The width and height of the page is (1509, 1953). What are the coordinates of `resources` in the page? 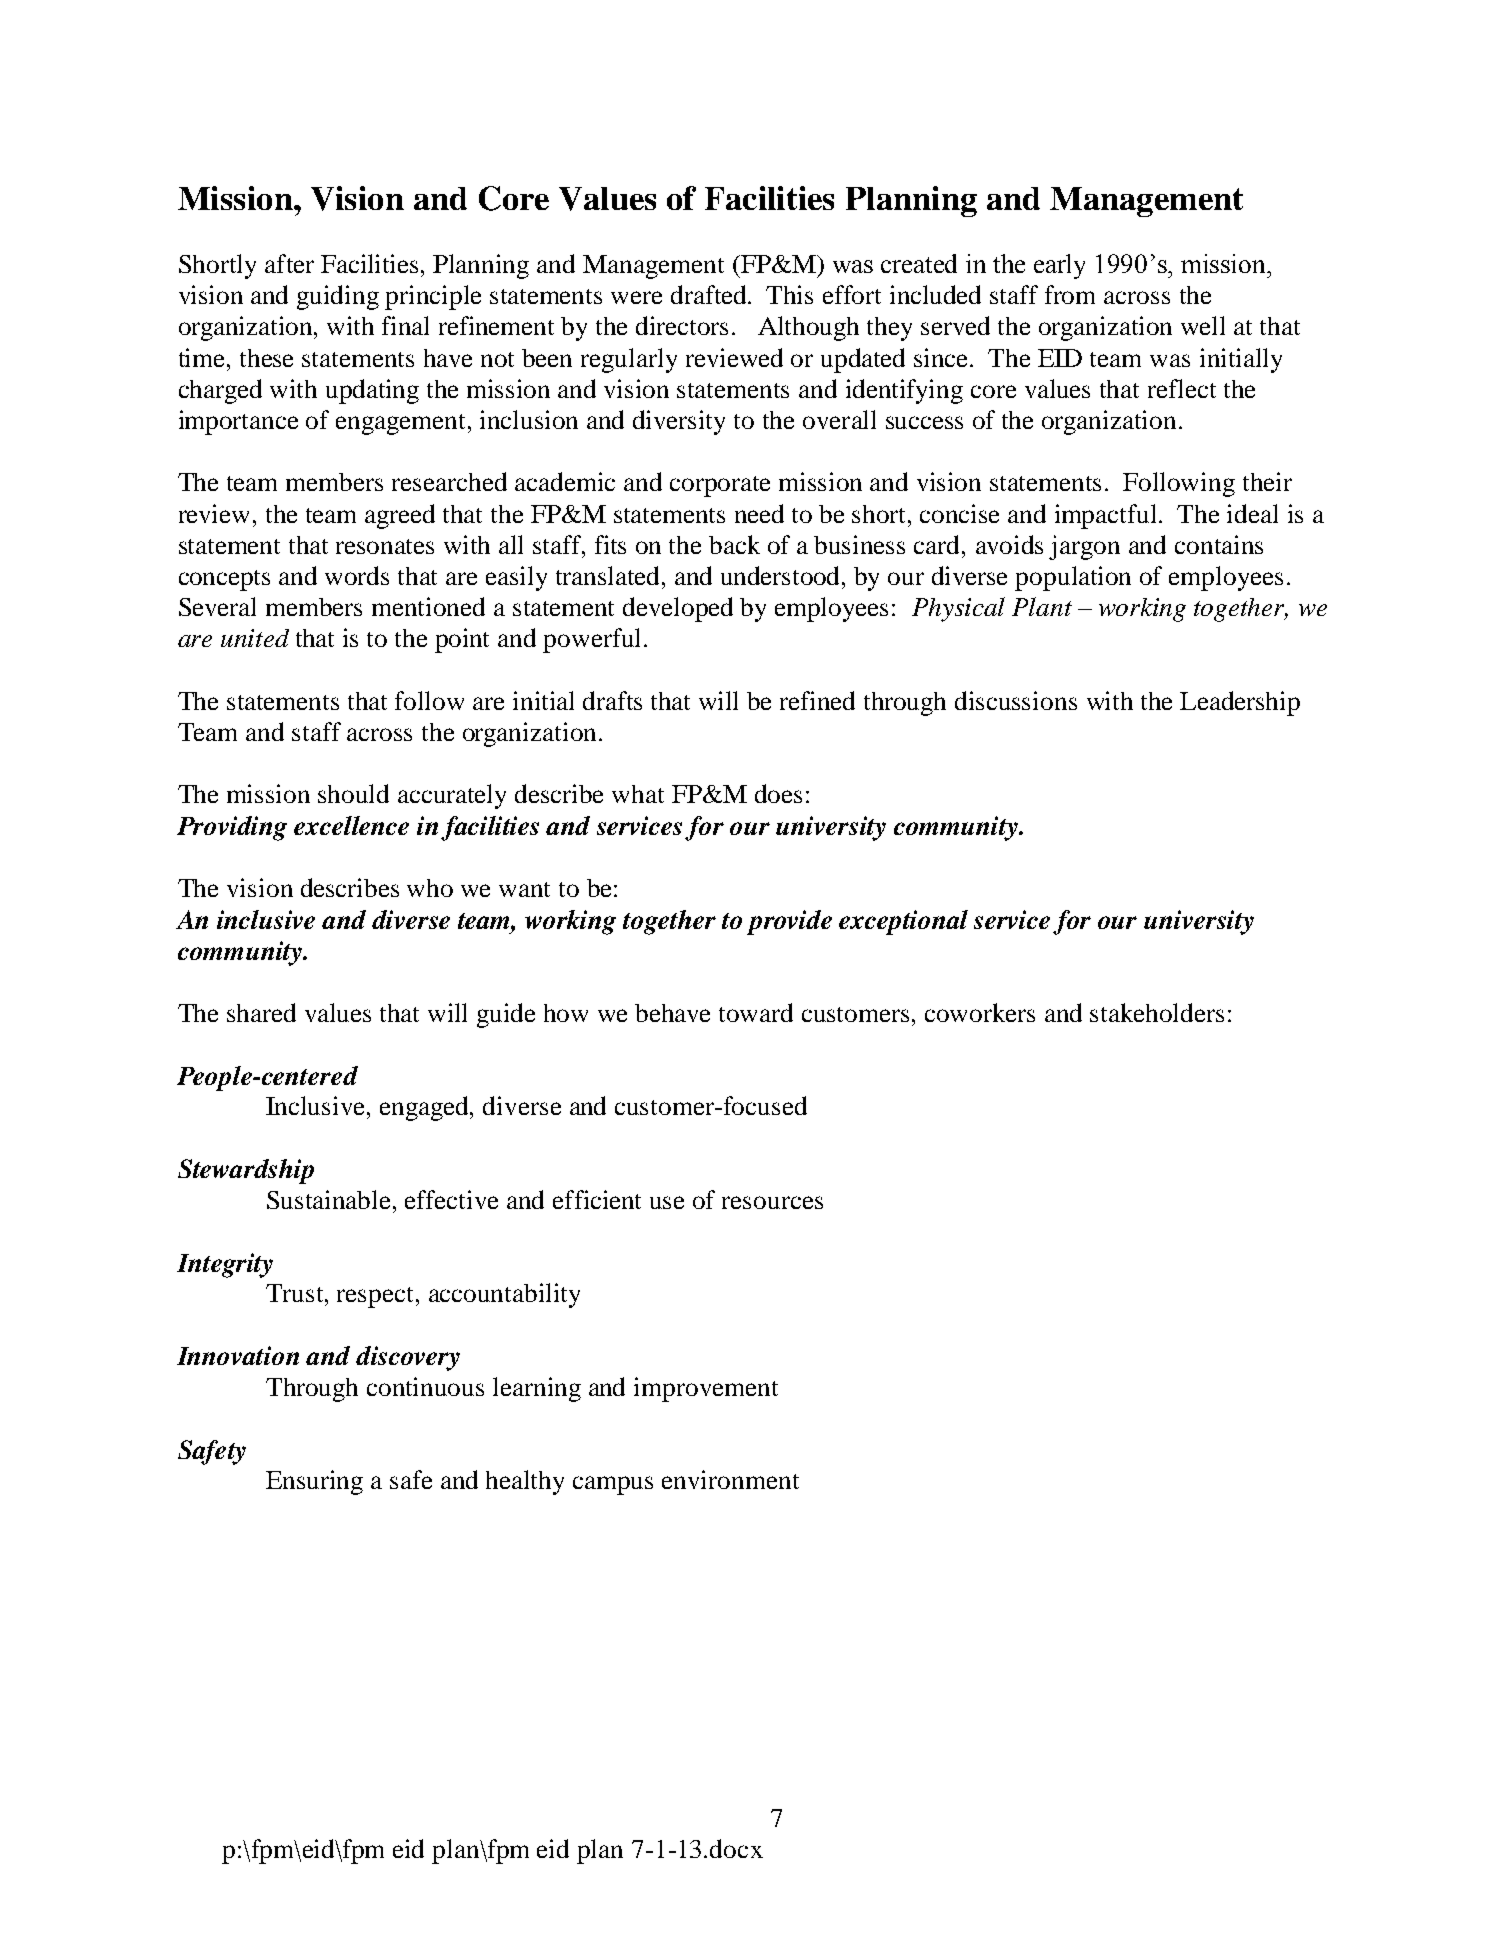 It's located at (772, 1202).
